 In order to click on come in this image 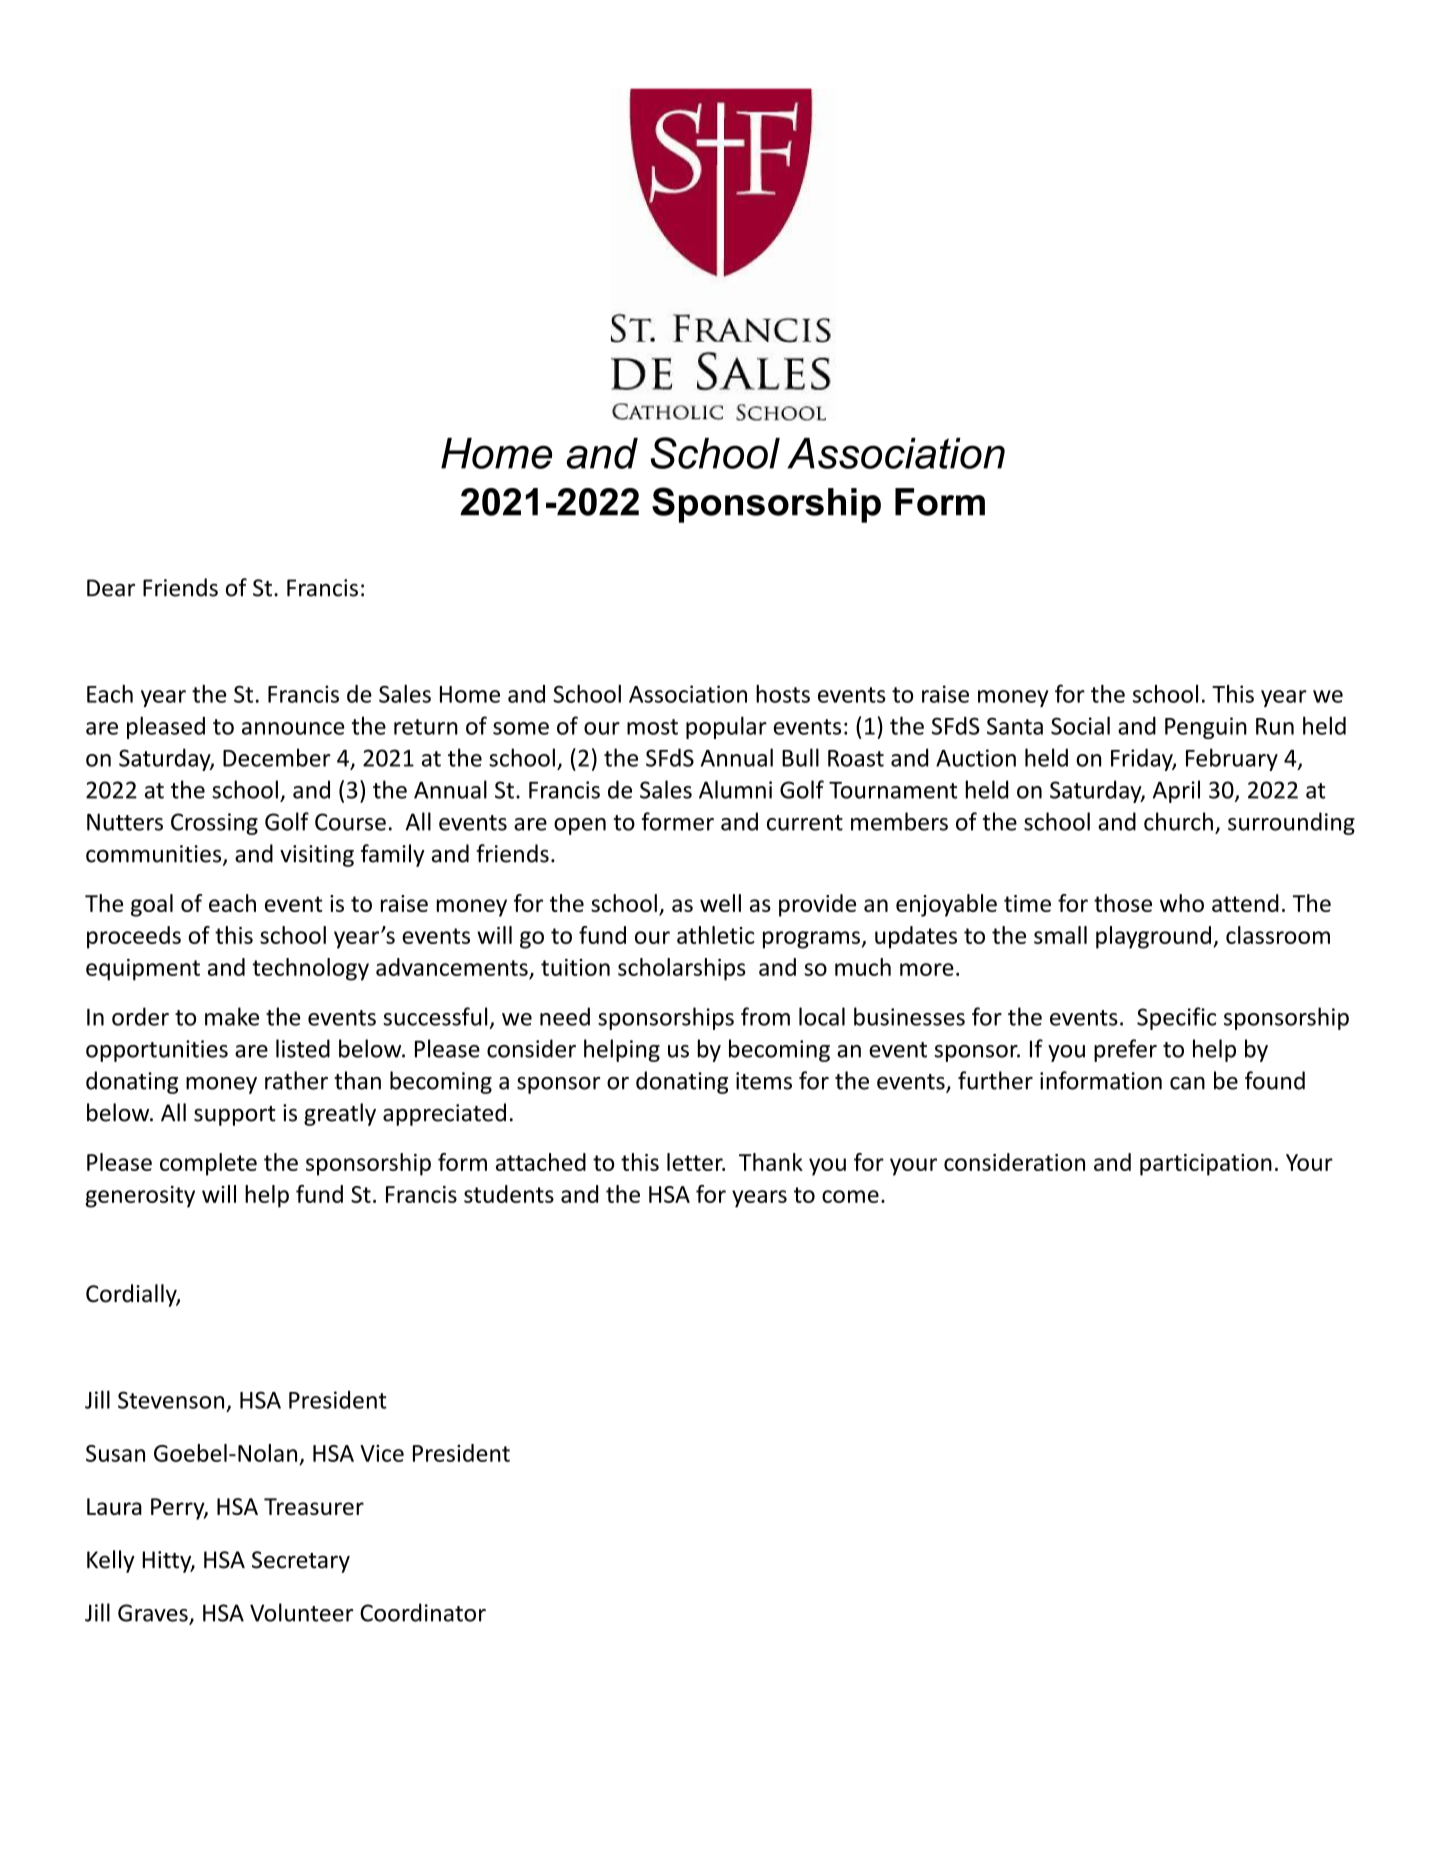, I will do `click(850, 1196)`.
